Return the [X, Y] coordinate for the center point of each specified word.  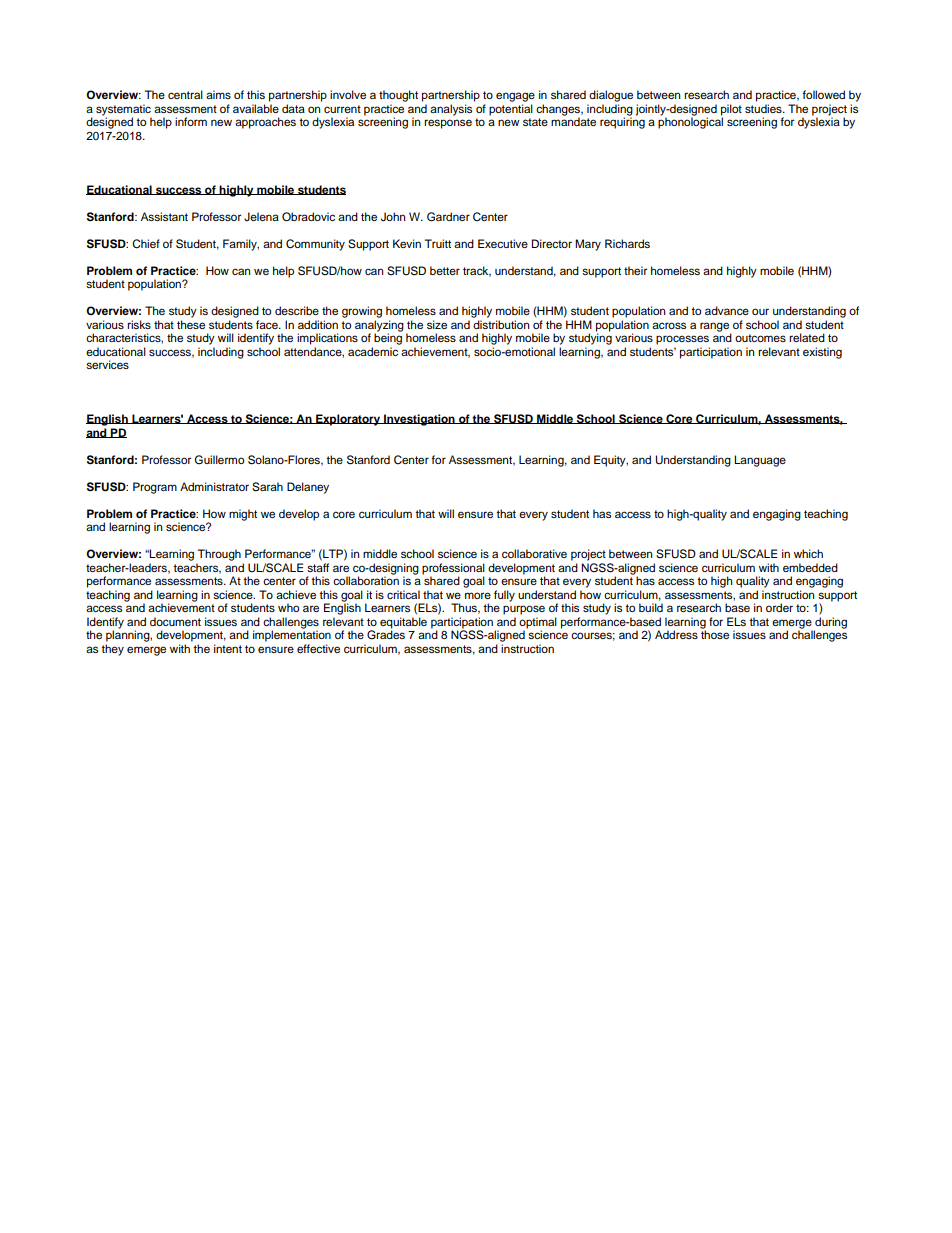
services [107, 364]
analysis [451, 110]
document [175, 621]
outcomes [760, 338]
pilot [731, 110]
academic [373, 351]
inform [191, 121]
